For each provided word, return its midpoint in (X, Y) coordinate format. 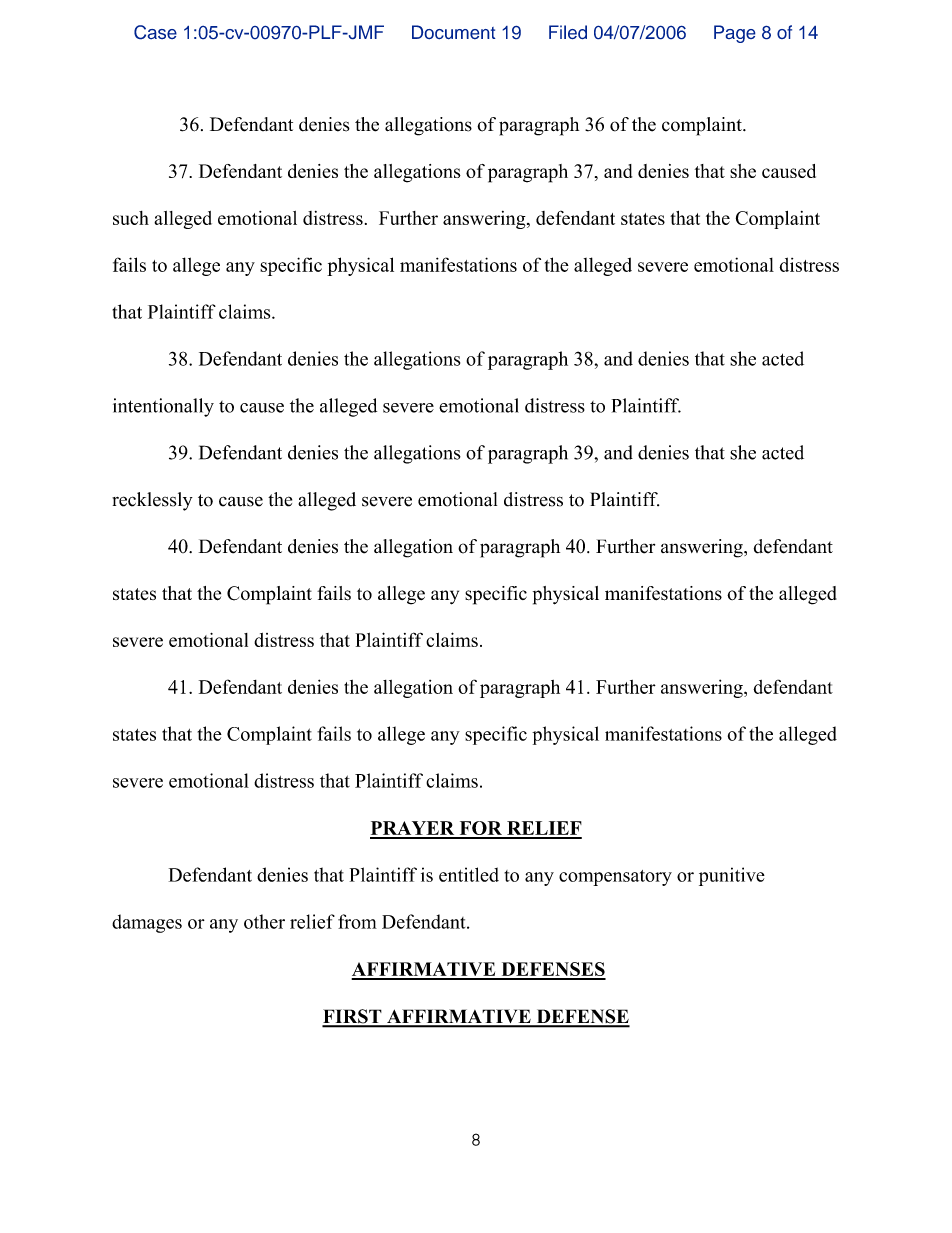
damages (147, 923)
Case (155, 32)
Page (735, 34)
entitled (469, 874)
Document (454, 32)
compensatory (615, 878)
